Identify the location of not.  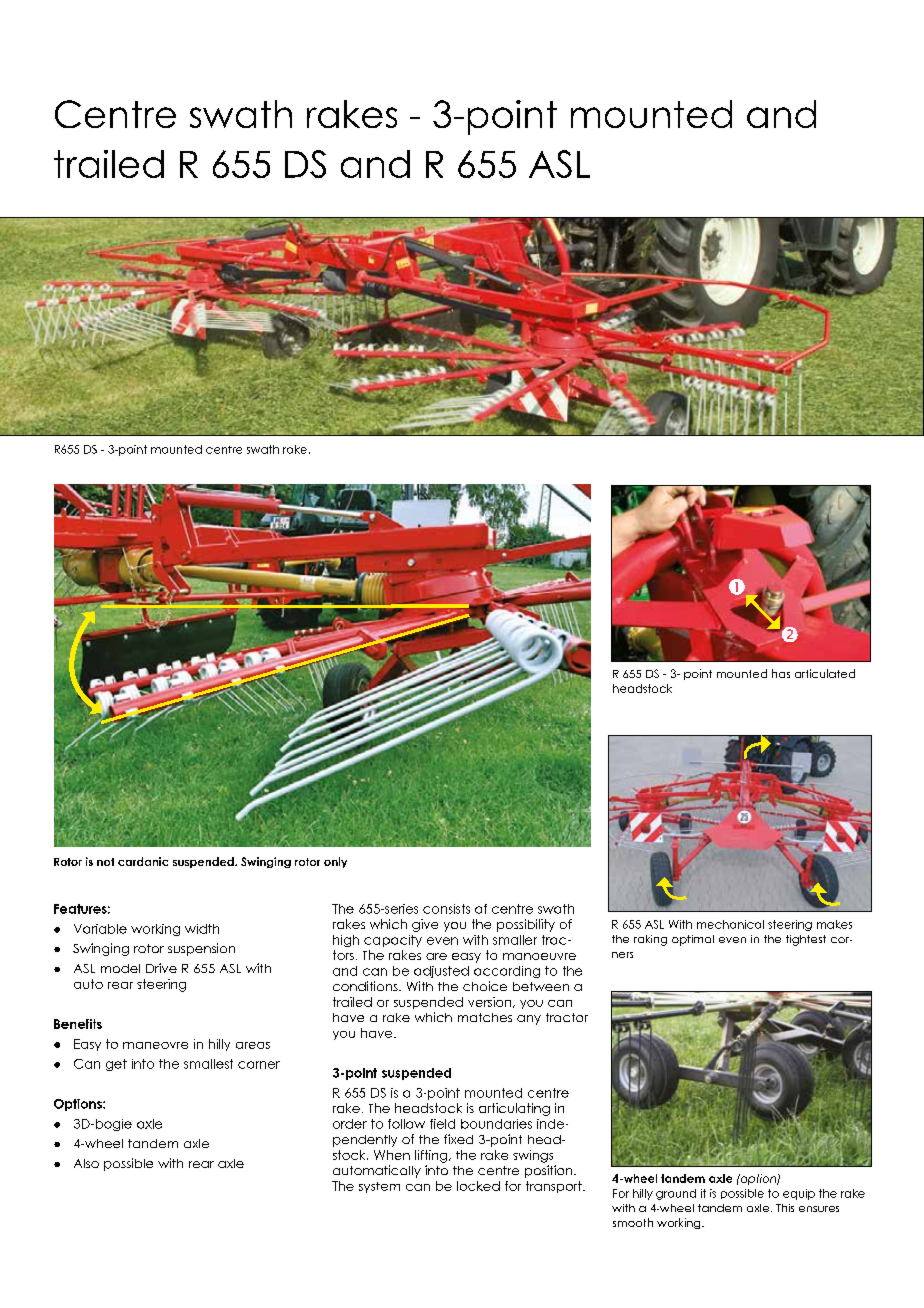
(105, 862).
